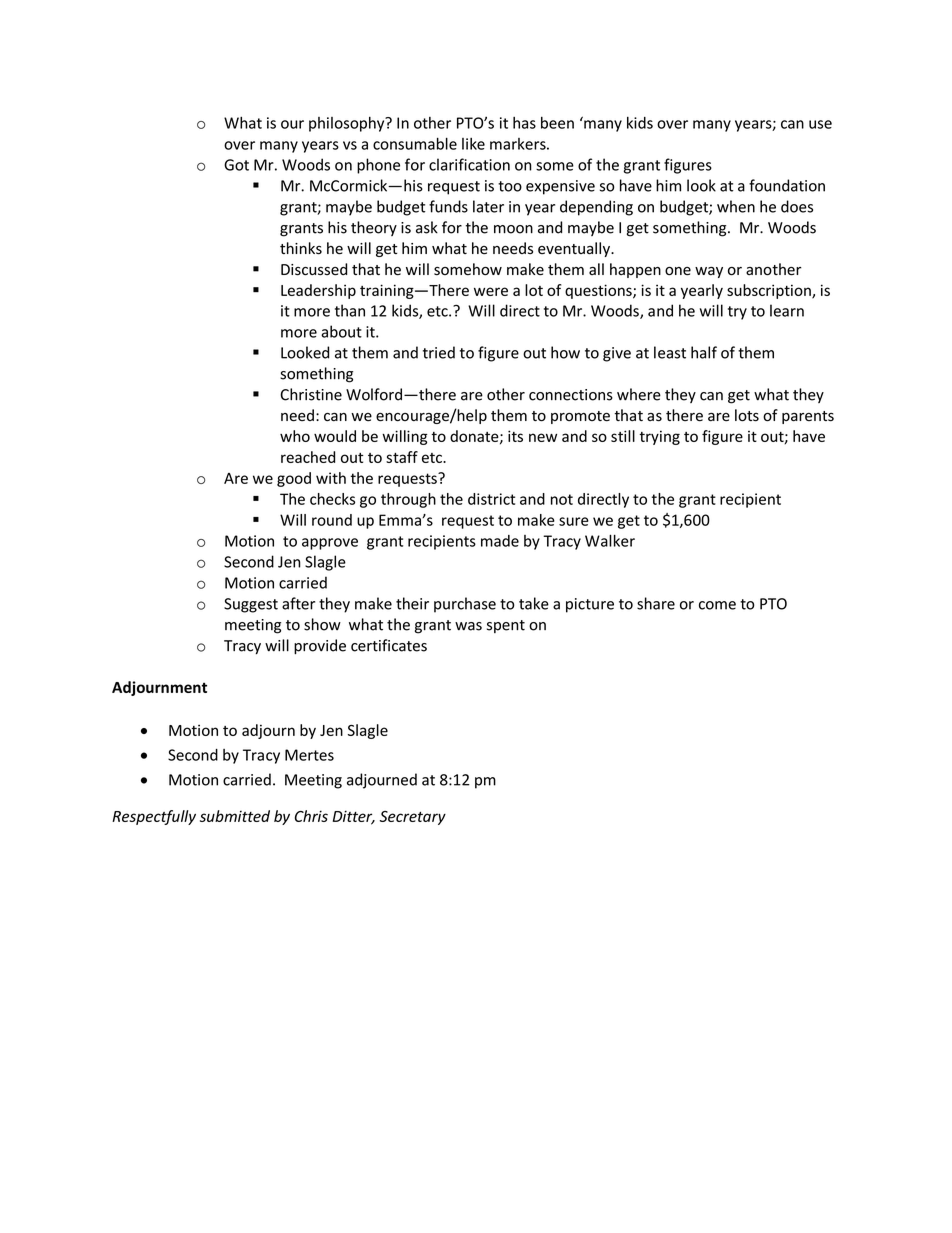 This screenshot has height=1233, width=952. I want to click on Secretary, so click(413, 818).
